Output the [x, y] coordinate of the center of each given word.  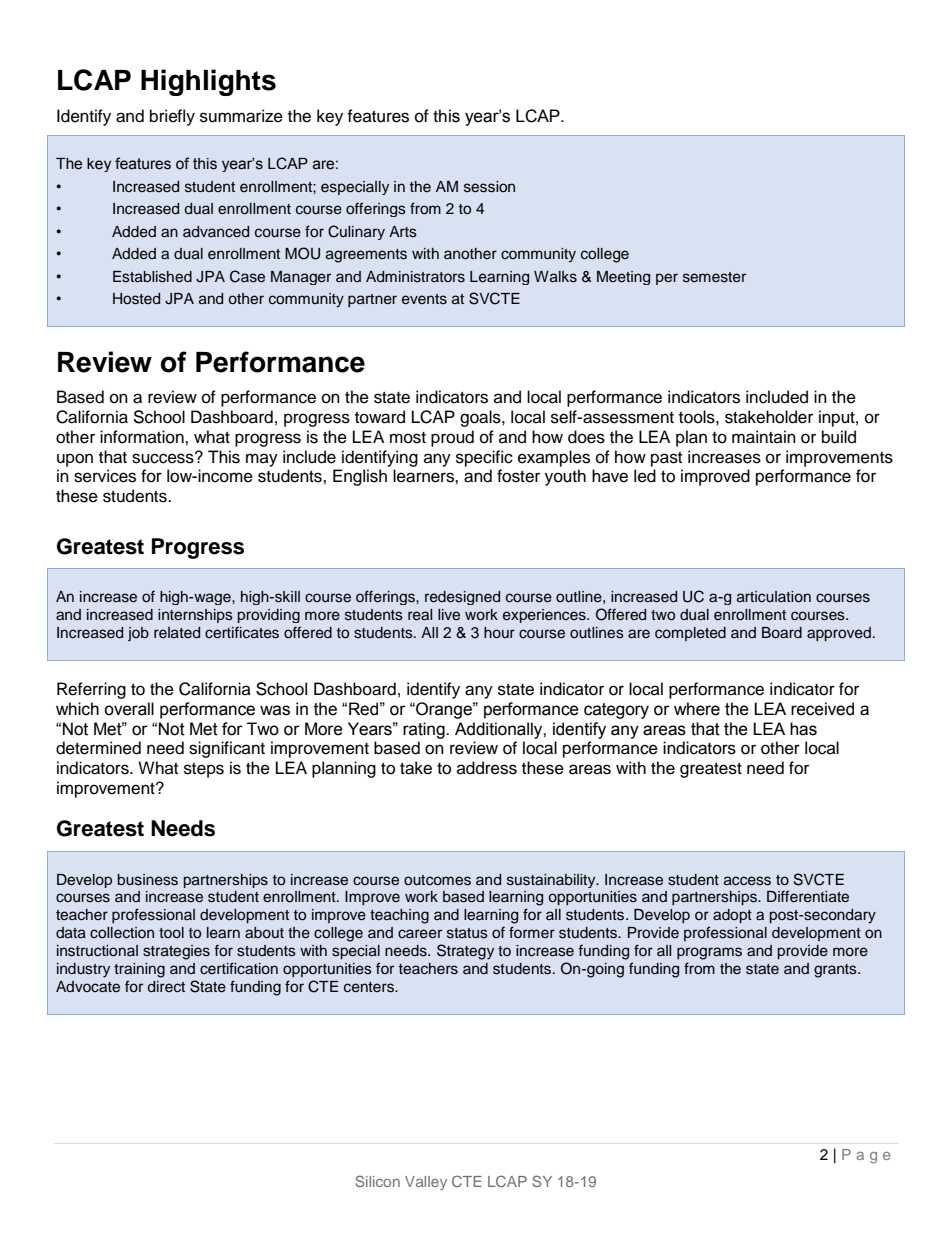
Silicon [377, 1181]
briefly [172, 117]
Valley [426, 1183]
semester [714, 277]
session [489, 187]
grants [836, 971]
